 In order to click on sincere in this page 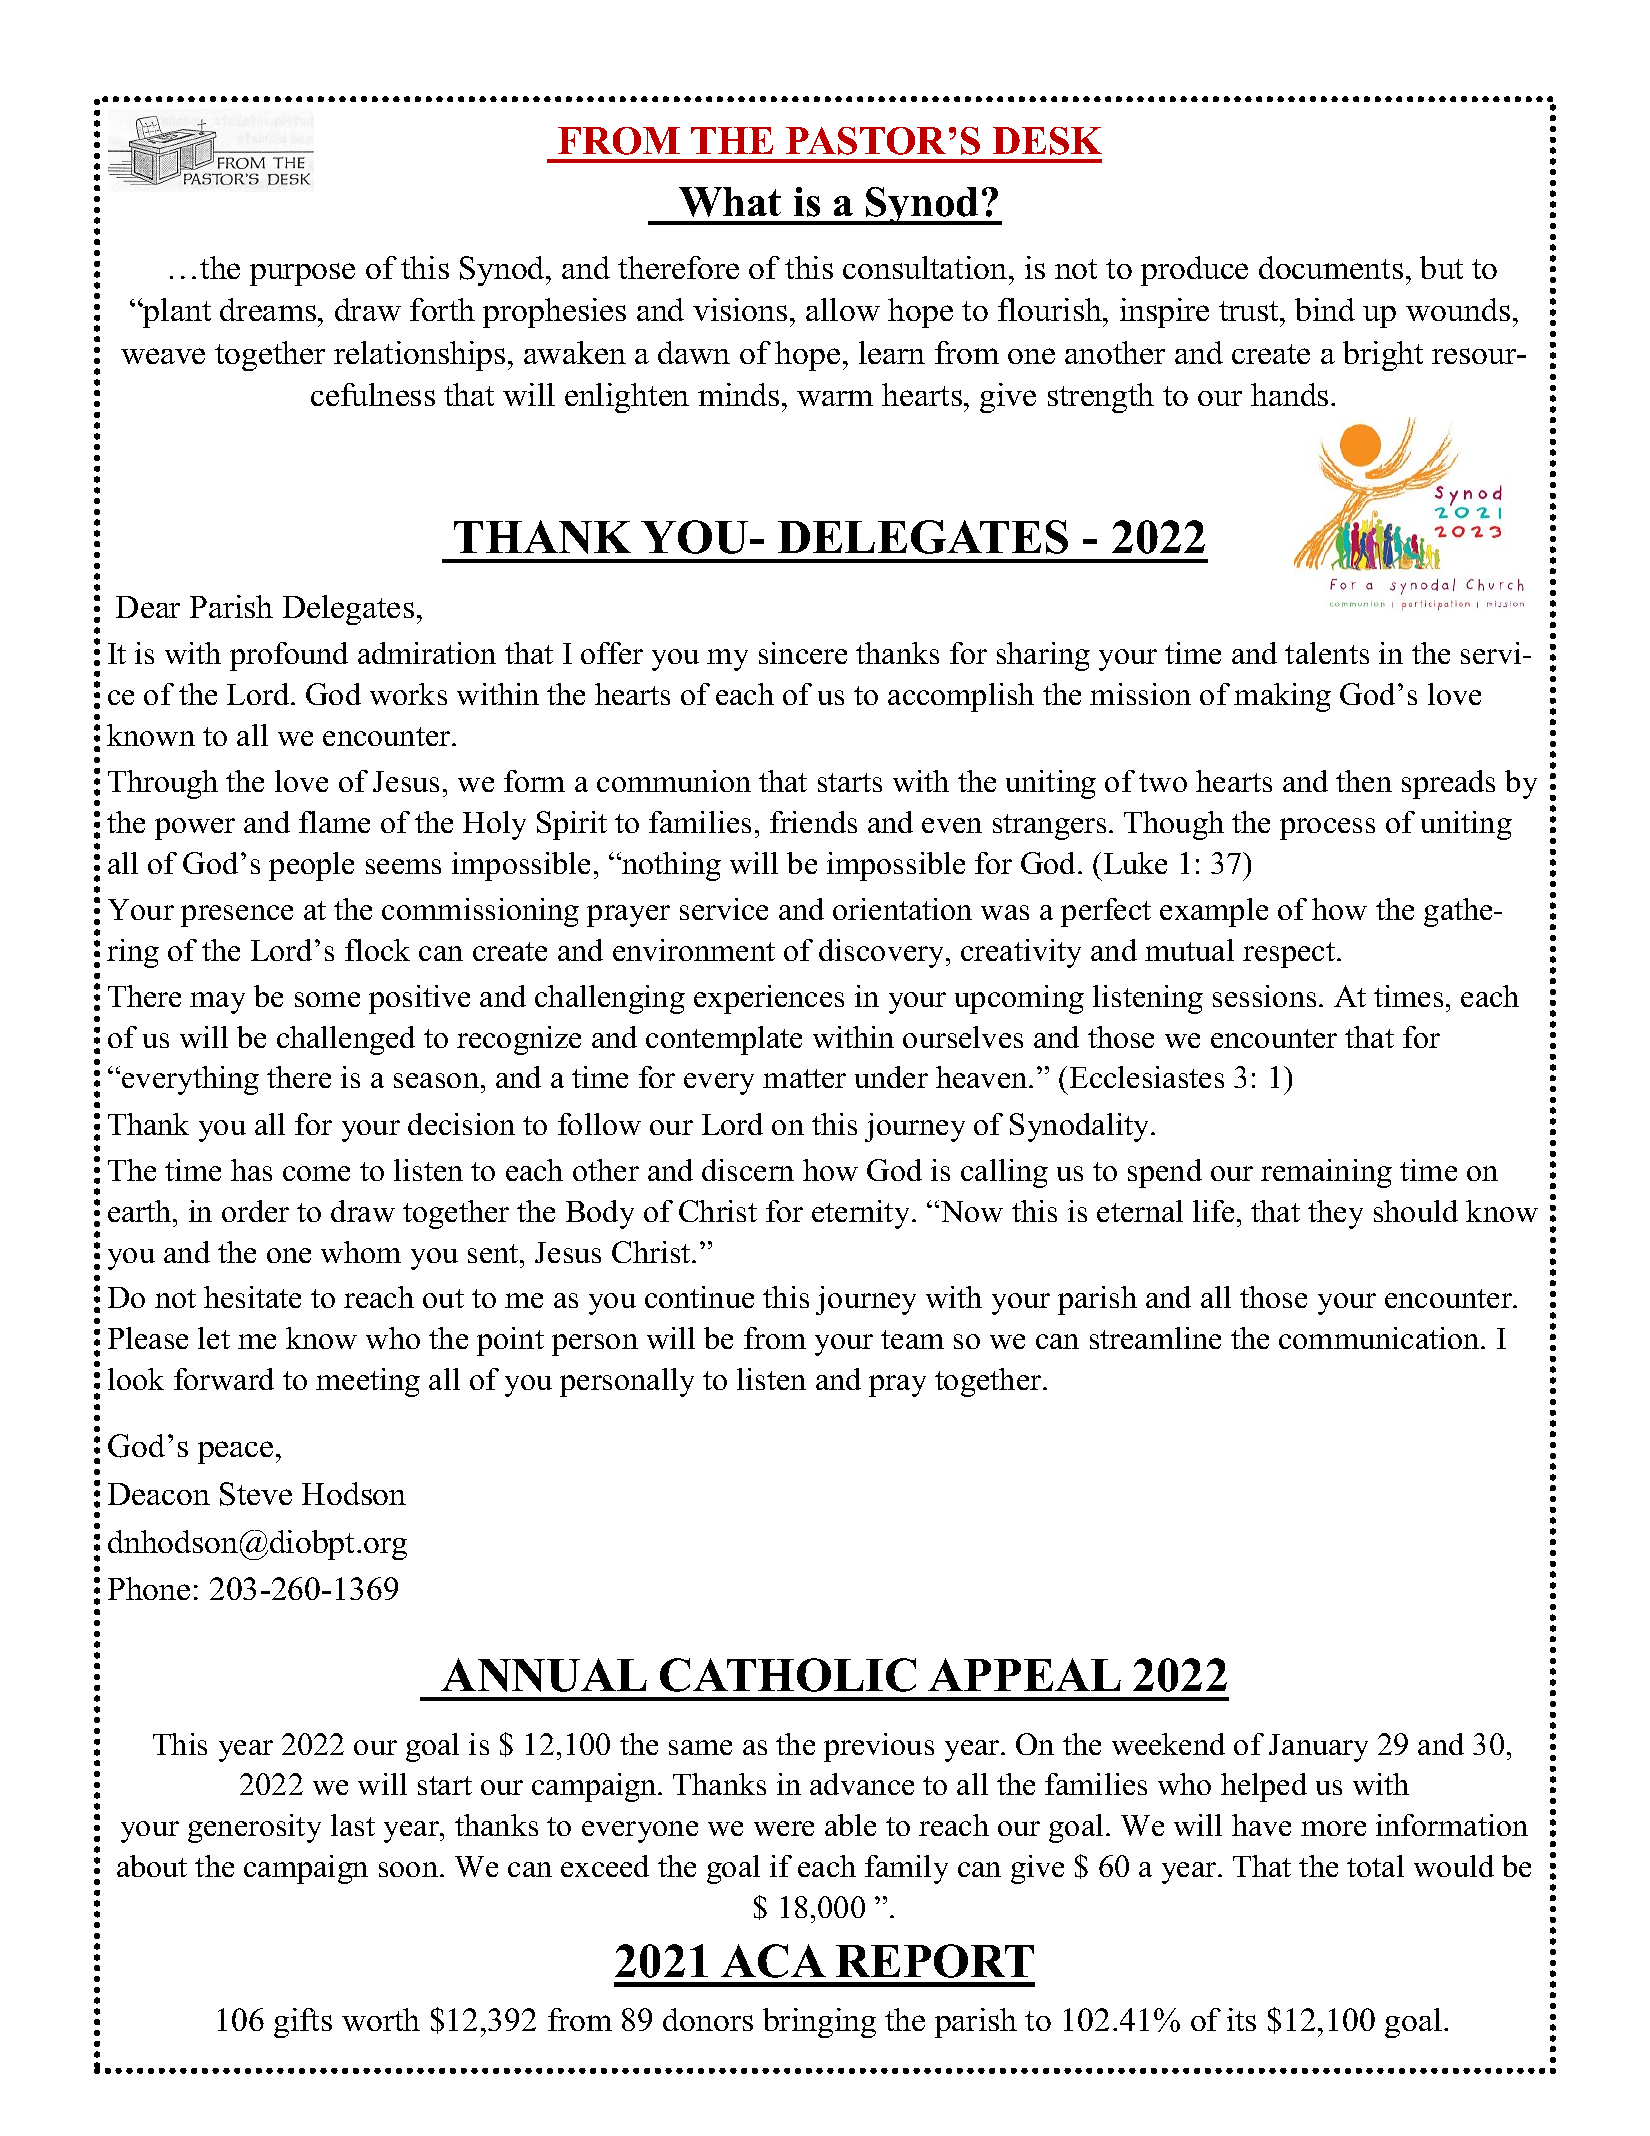, I will do `click(803, 653)`.
